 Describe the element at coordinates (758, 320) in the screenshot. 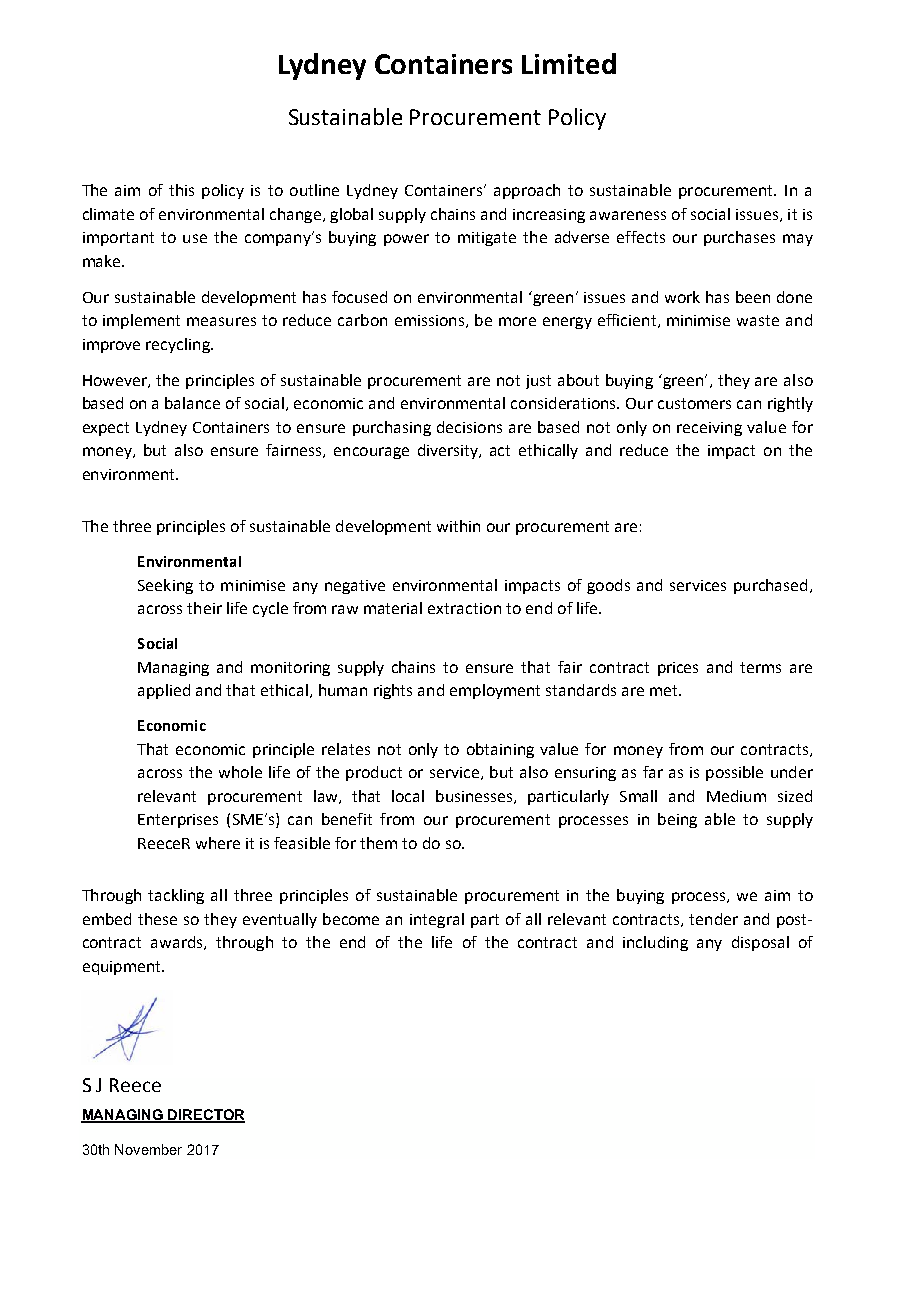

I see `waste` at that location.
